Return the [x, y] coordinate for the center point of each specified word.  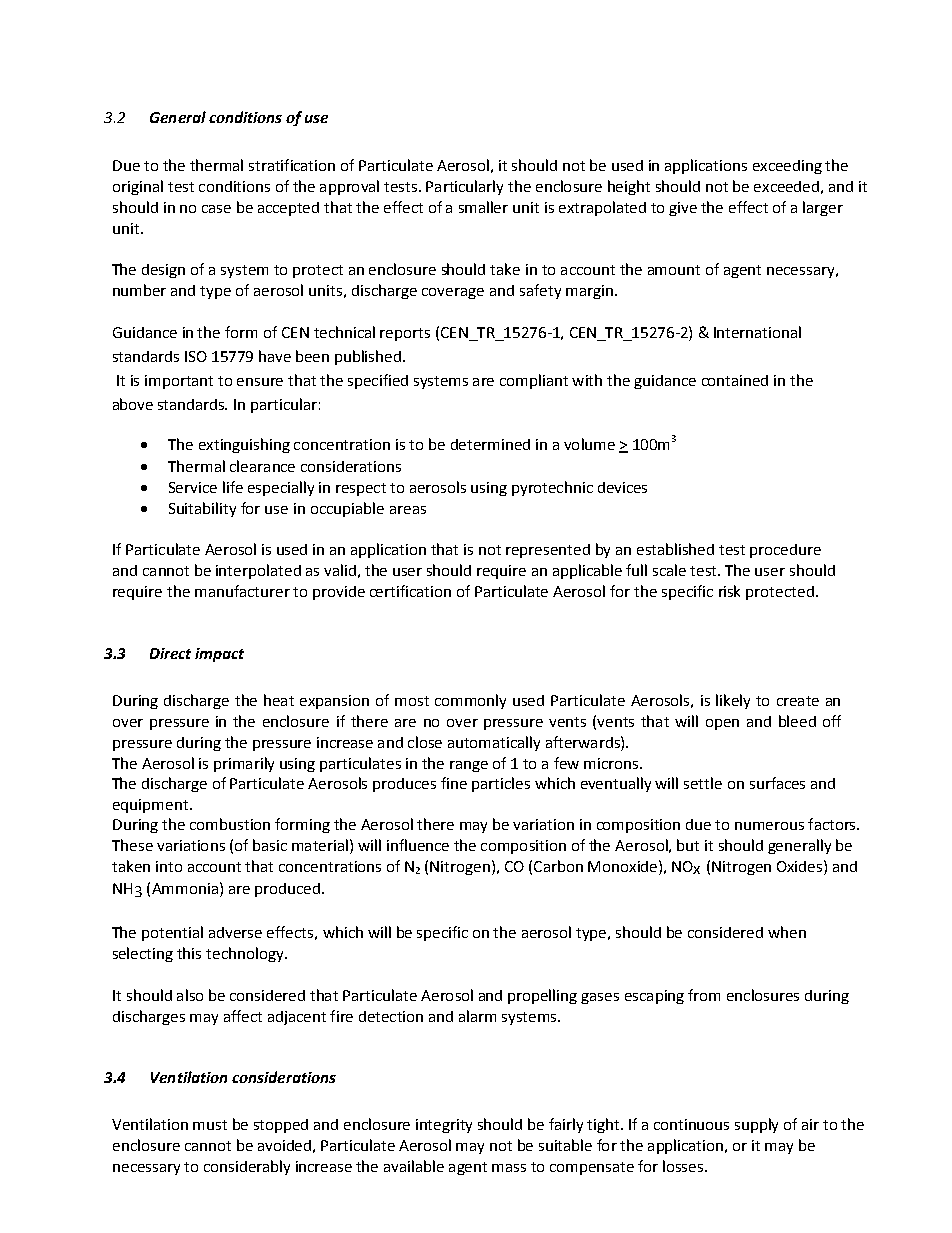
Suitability [202, 509]
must [210, 1125]
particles [501, 784]
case [216, 209]
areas [408, 510]
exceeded [786, 186]
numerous [769, 826]
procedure [785, 551]
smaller [483, 207]
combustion [230, 824]
